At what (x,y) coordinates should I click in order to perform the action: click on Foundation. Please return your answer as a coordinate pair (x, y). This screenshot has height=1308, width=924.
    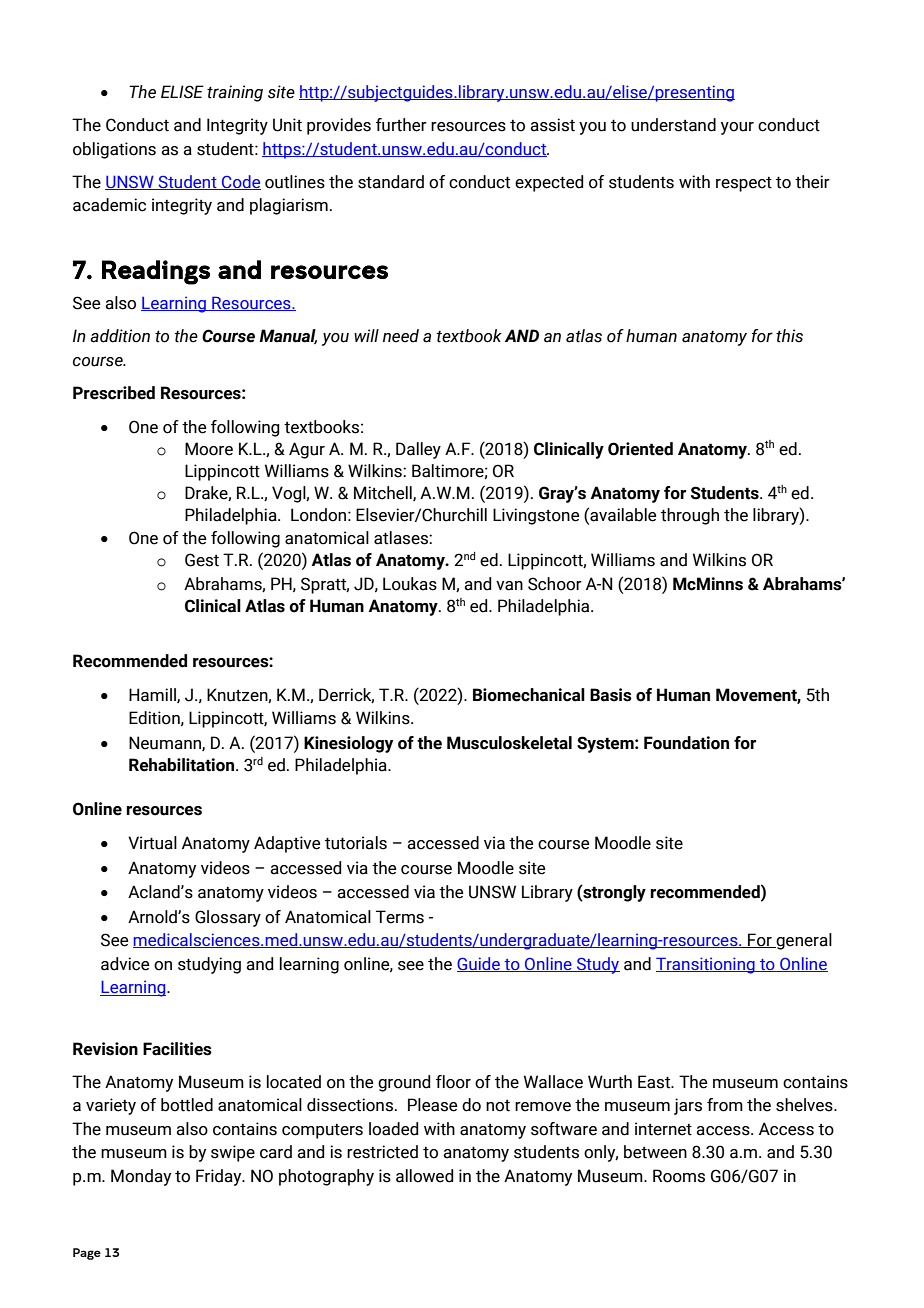
    Looking at the image, I should click on (686, 743).
